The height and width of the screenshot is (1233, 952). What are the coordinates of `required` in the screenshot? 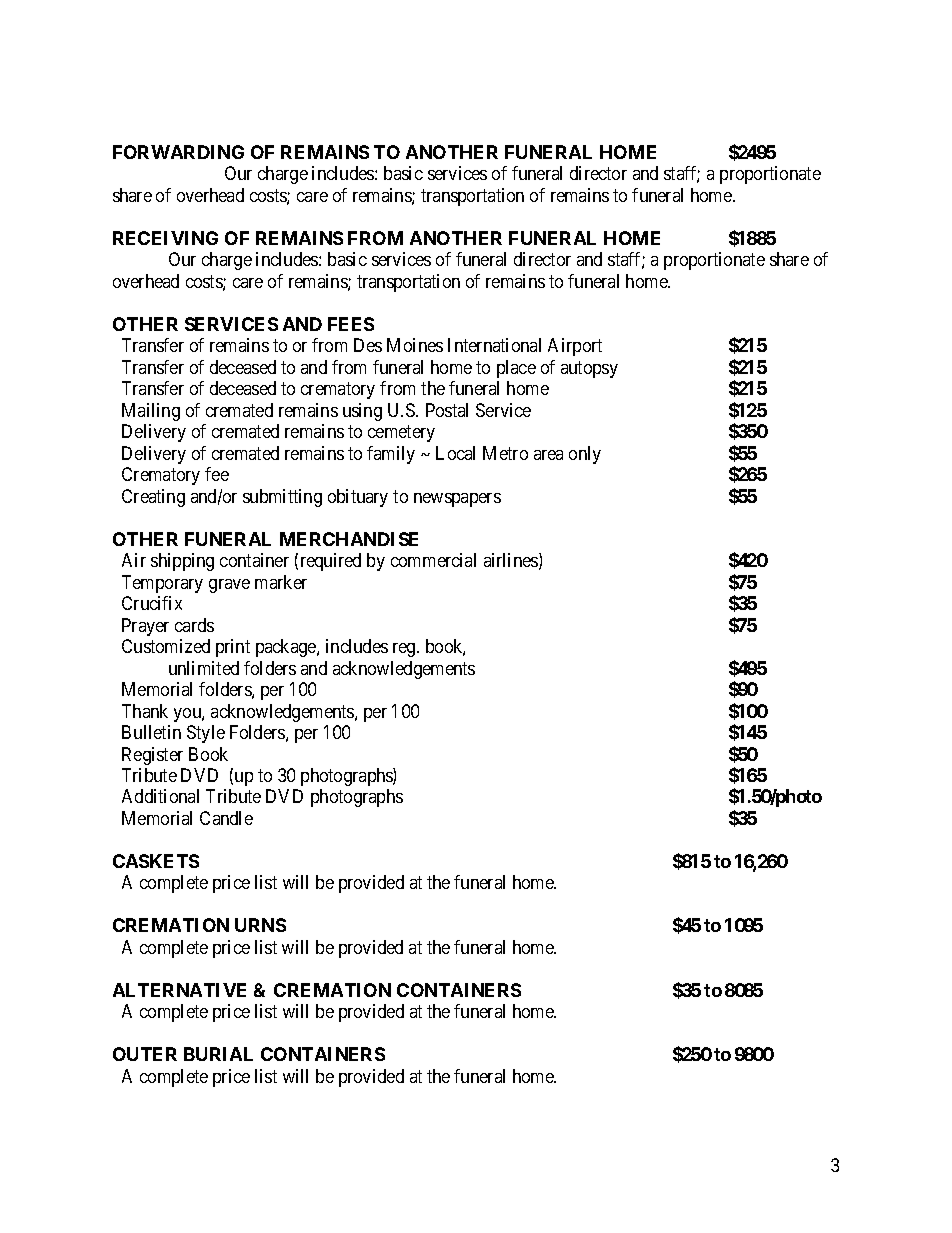 It's located at (331, 562).
